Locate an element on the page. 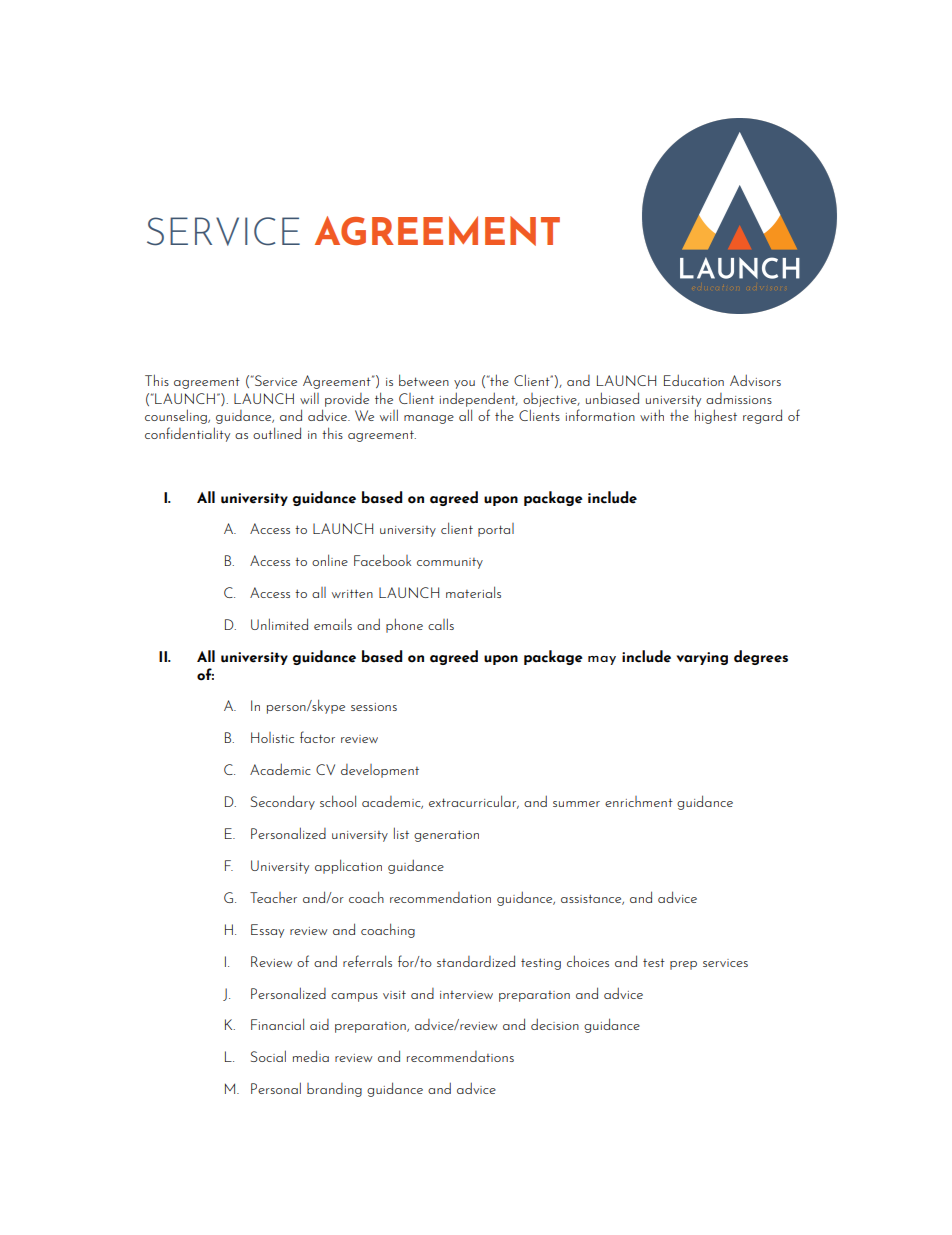 The image size is (952, 1235). calls is located at coordinates (441, 624).
